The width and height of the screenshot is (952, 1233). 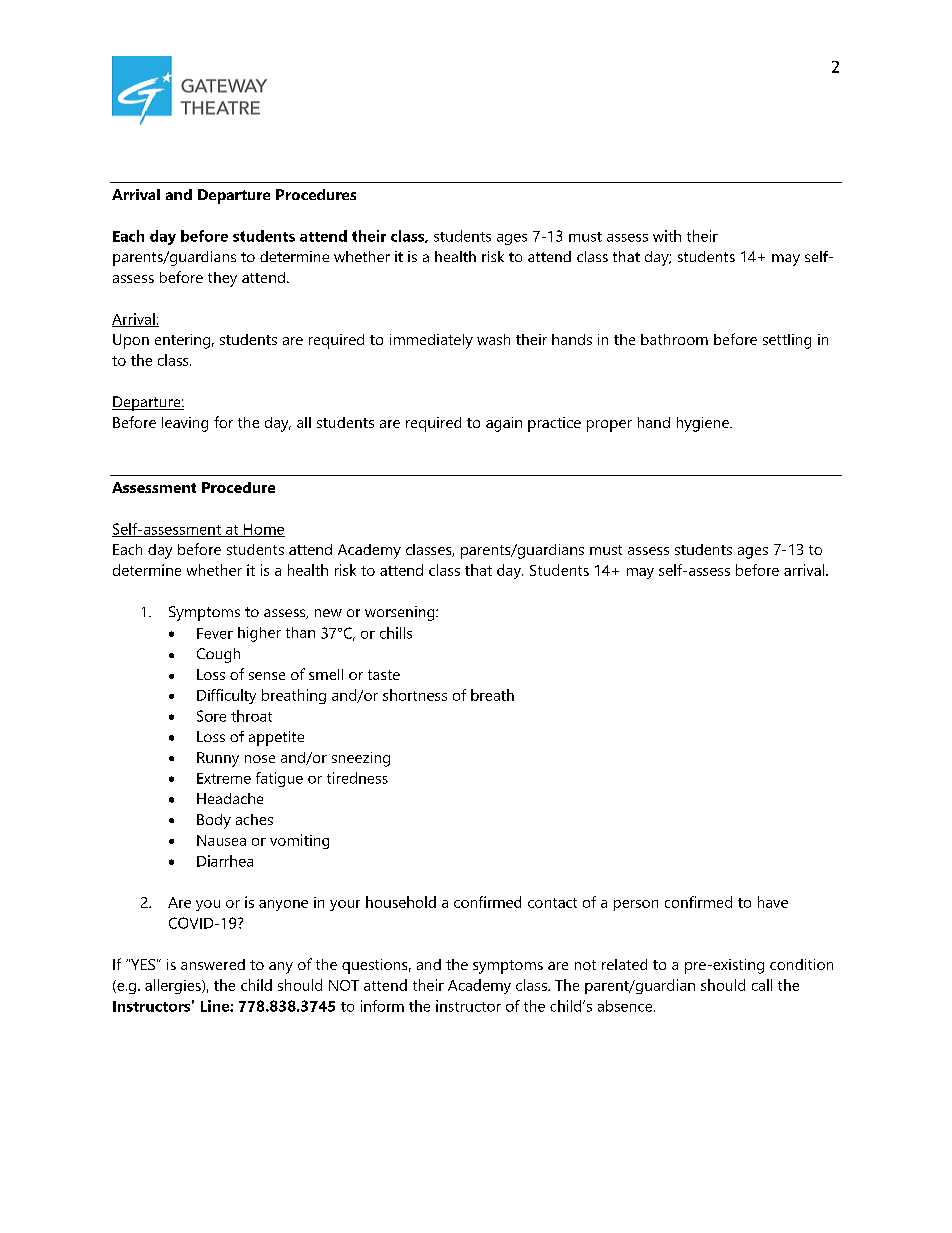 I want to click on inform, so click(x=382, y=1006).
